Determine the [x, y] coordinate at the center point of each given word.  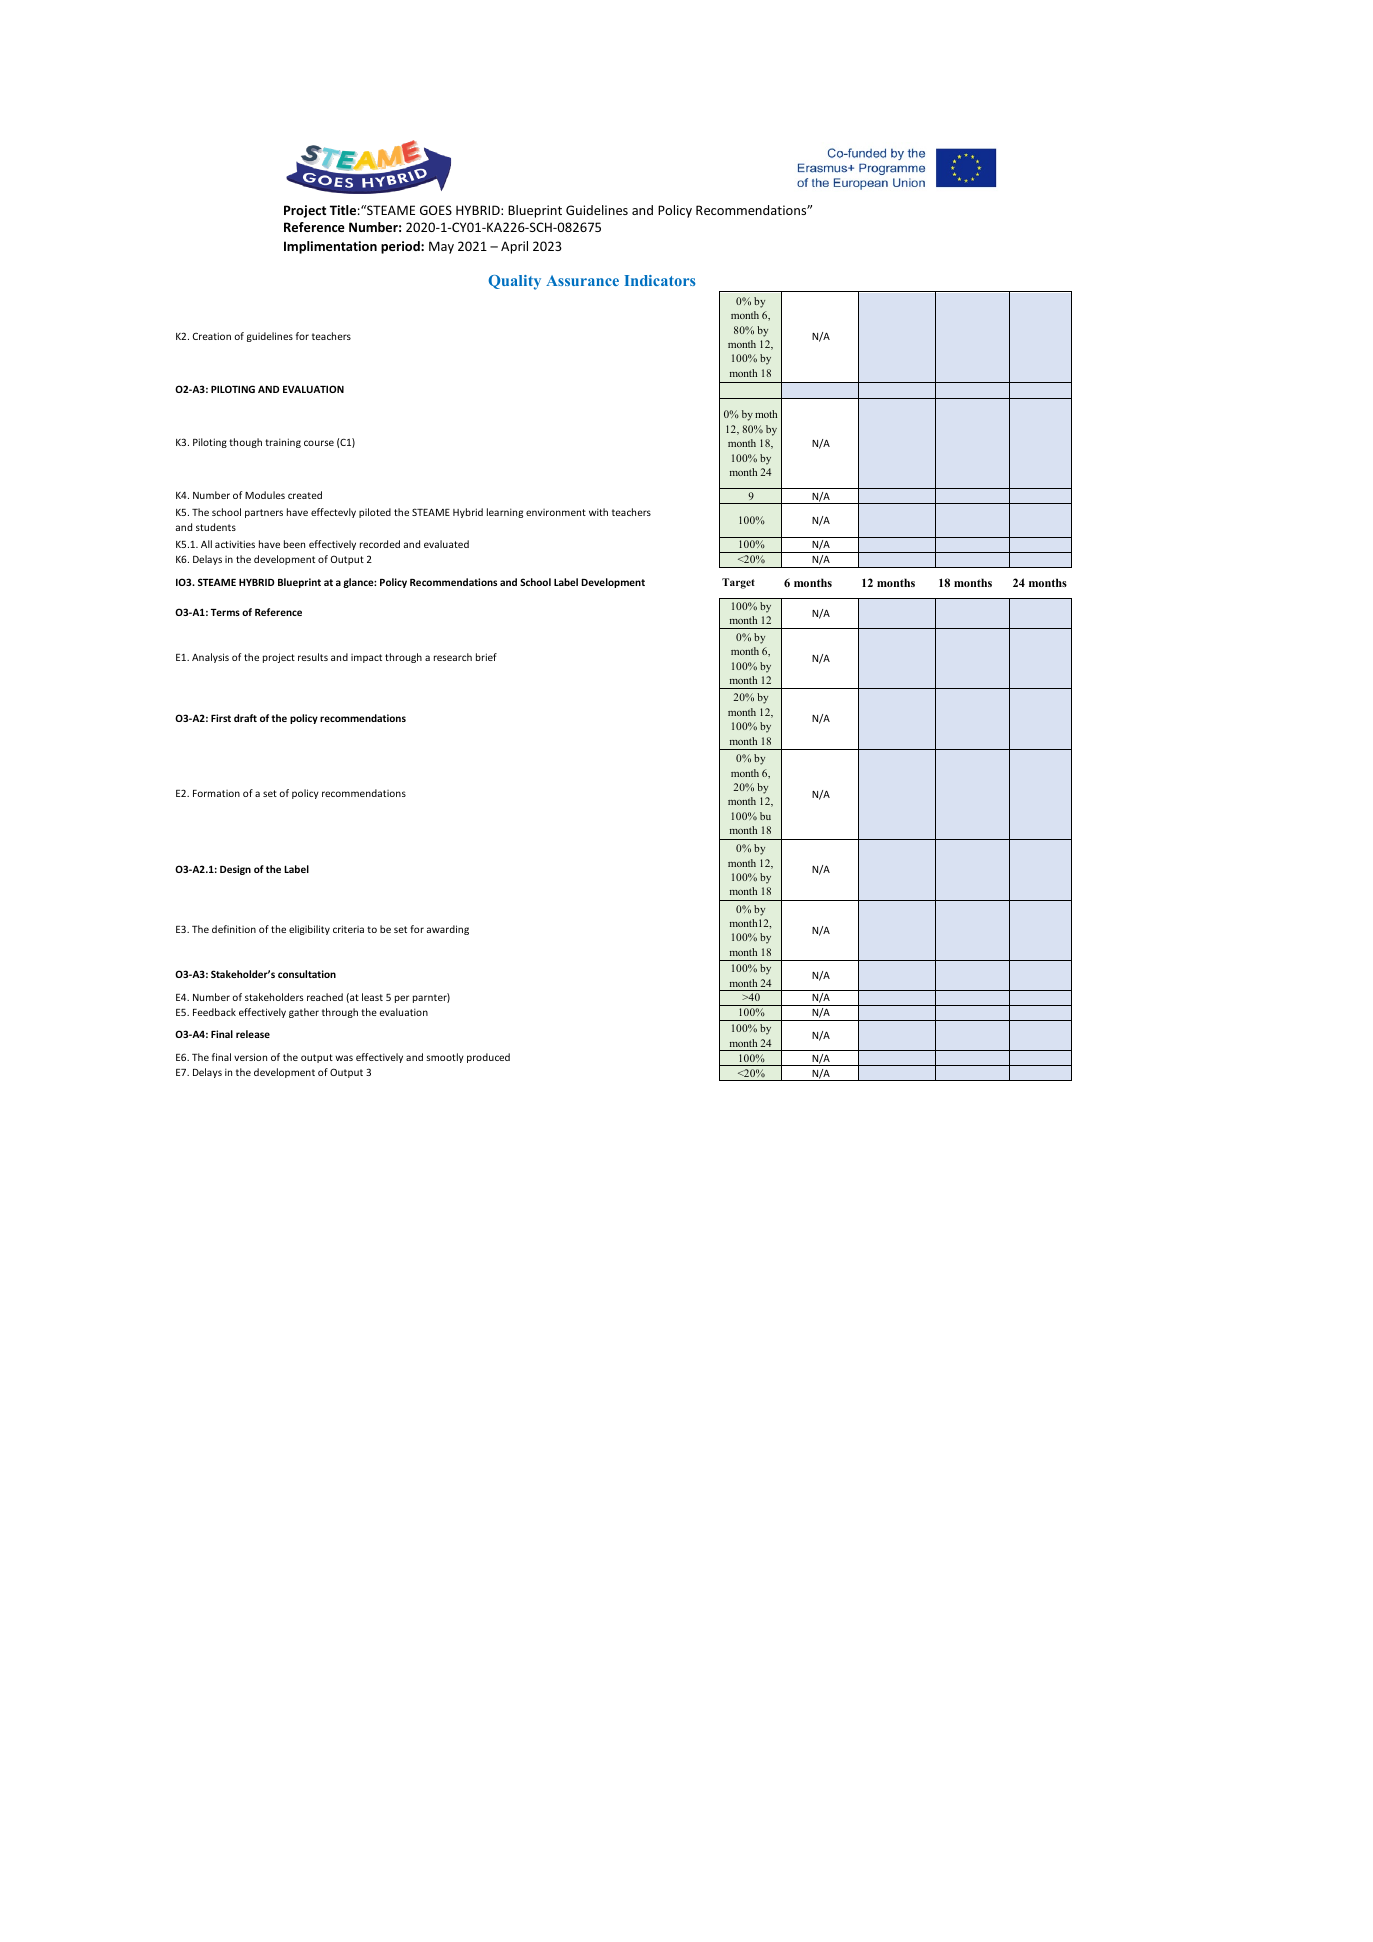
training [283, 443]
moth [766, 414]
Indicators [660, 280]
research [453, 657]
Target [738, 583]
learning [505, 513]
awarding [448, 930]
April [514, 247]
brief [486, 657]
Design [235, 870]
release [253, 1034]
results [313, 657]
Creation [212, 336]
